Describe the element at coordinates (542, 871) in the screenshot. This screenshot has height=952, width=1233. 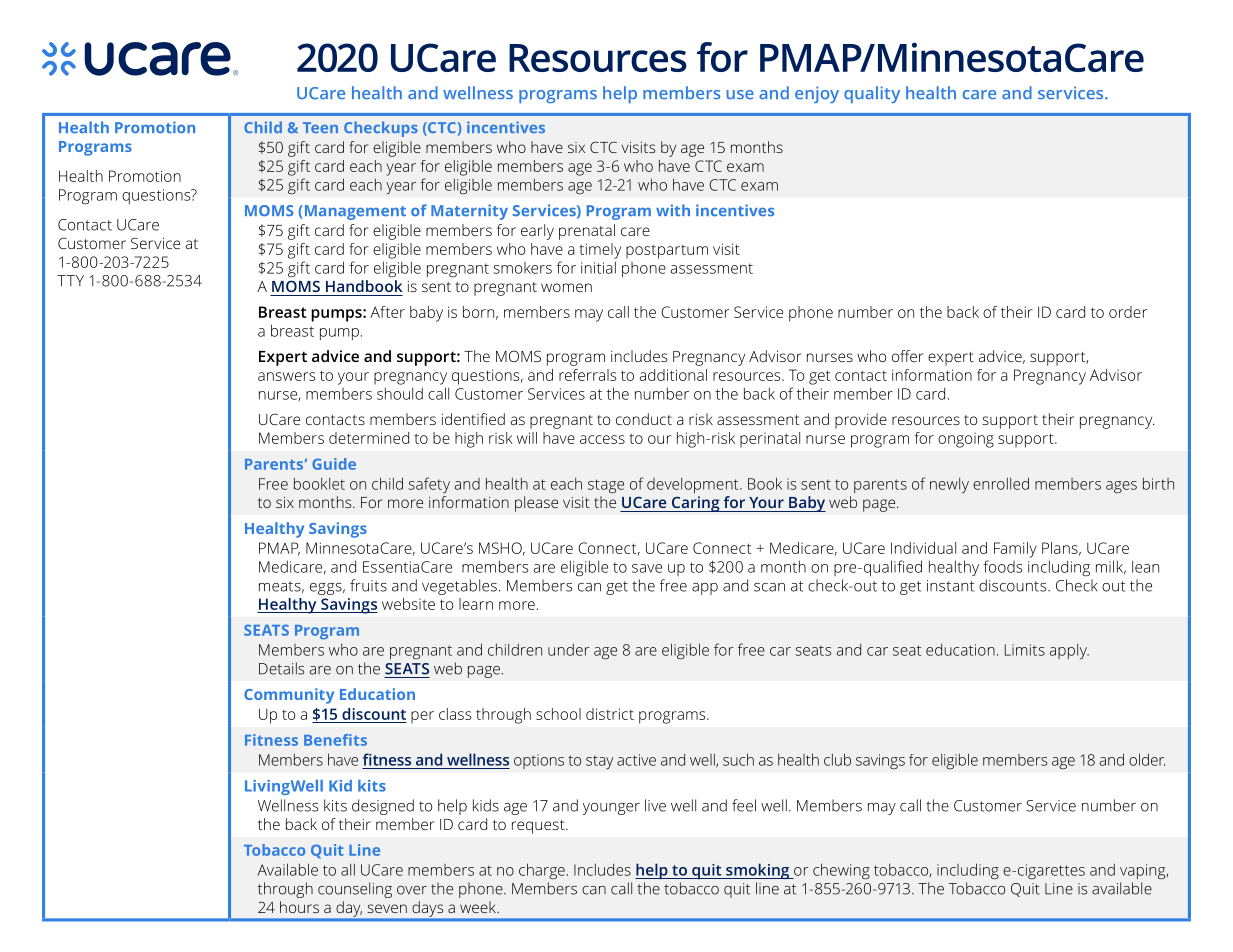
I see `charge` at that location.
